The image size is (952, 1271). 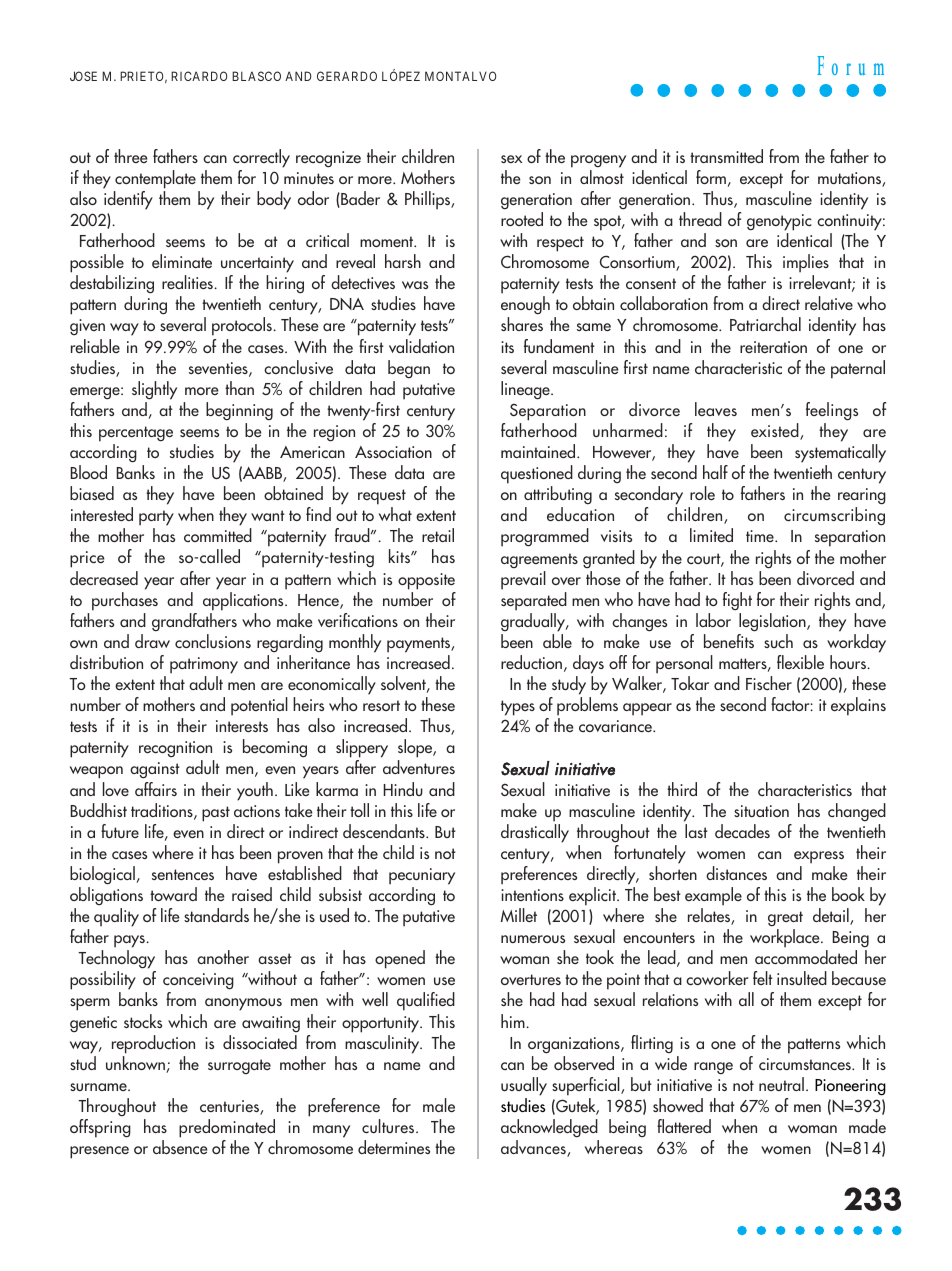 What do you see at coordinates (152, 641) in the page?
I see `draw` at bounding box center [152, 641].
